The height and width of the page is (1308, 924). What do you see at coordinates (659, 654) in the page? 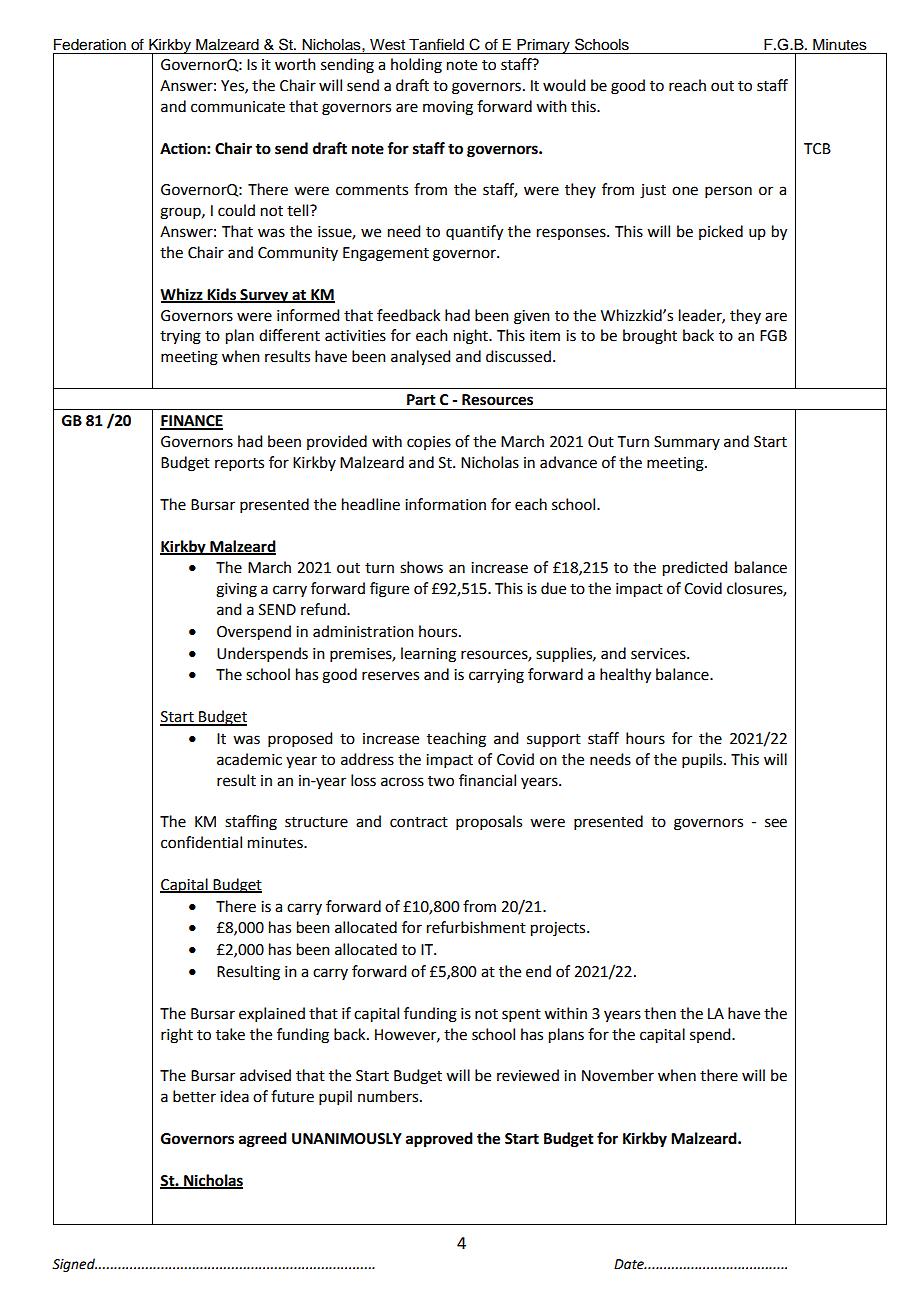
I see `services` at bounding box center [659, 654].
